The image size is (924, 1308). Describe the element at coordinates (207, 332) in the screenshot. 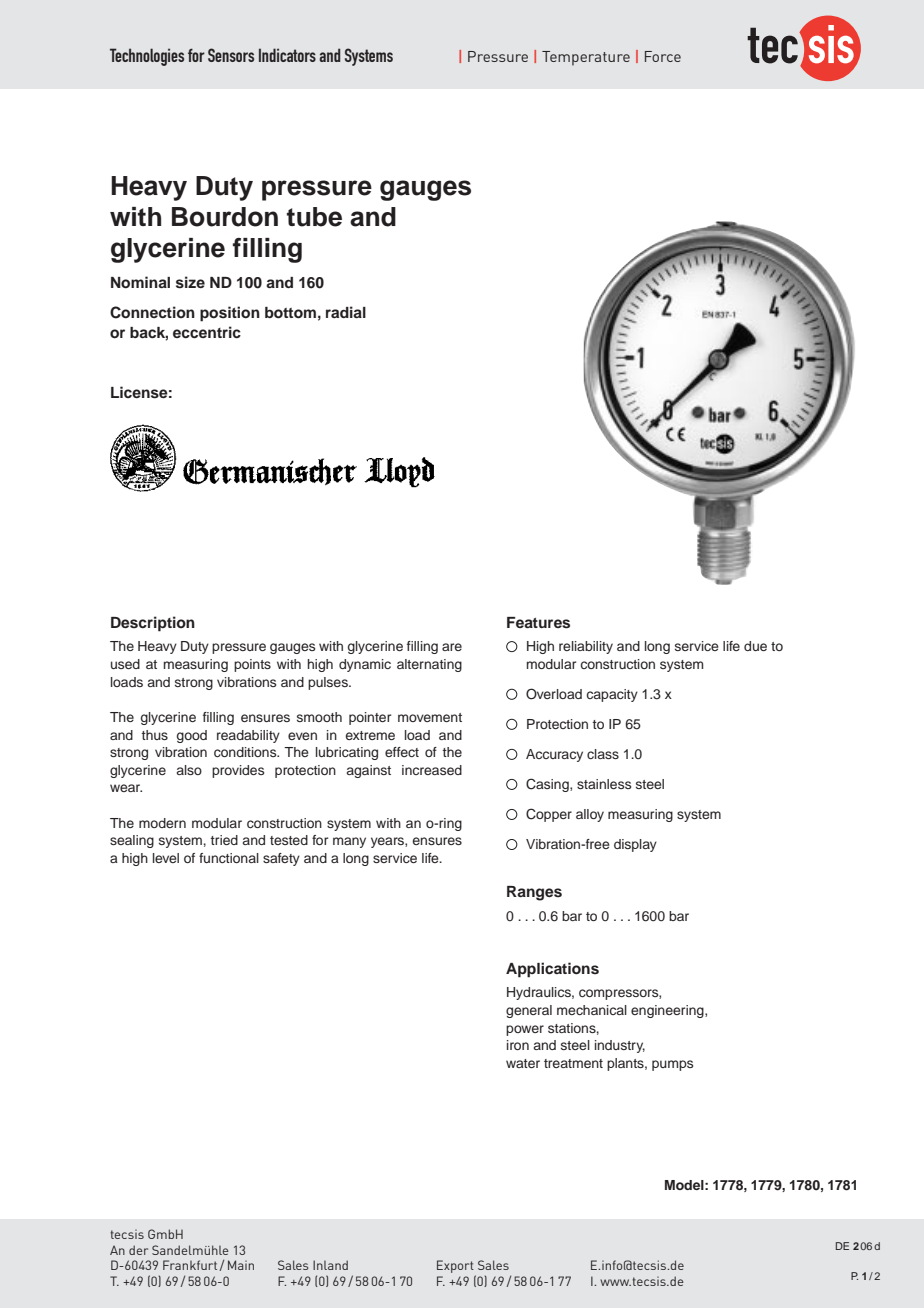

I see `eccentric` at that location.
